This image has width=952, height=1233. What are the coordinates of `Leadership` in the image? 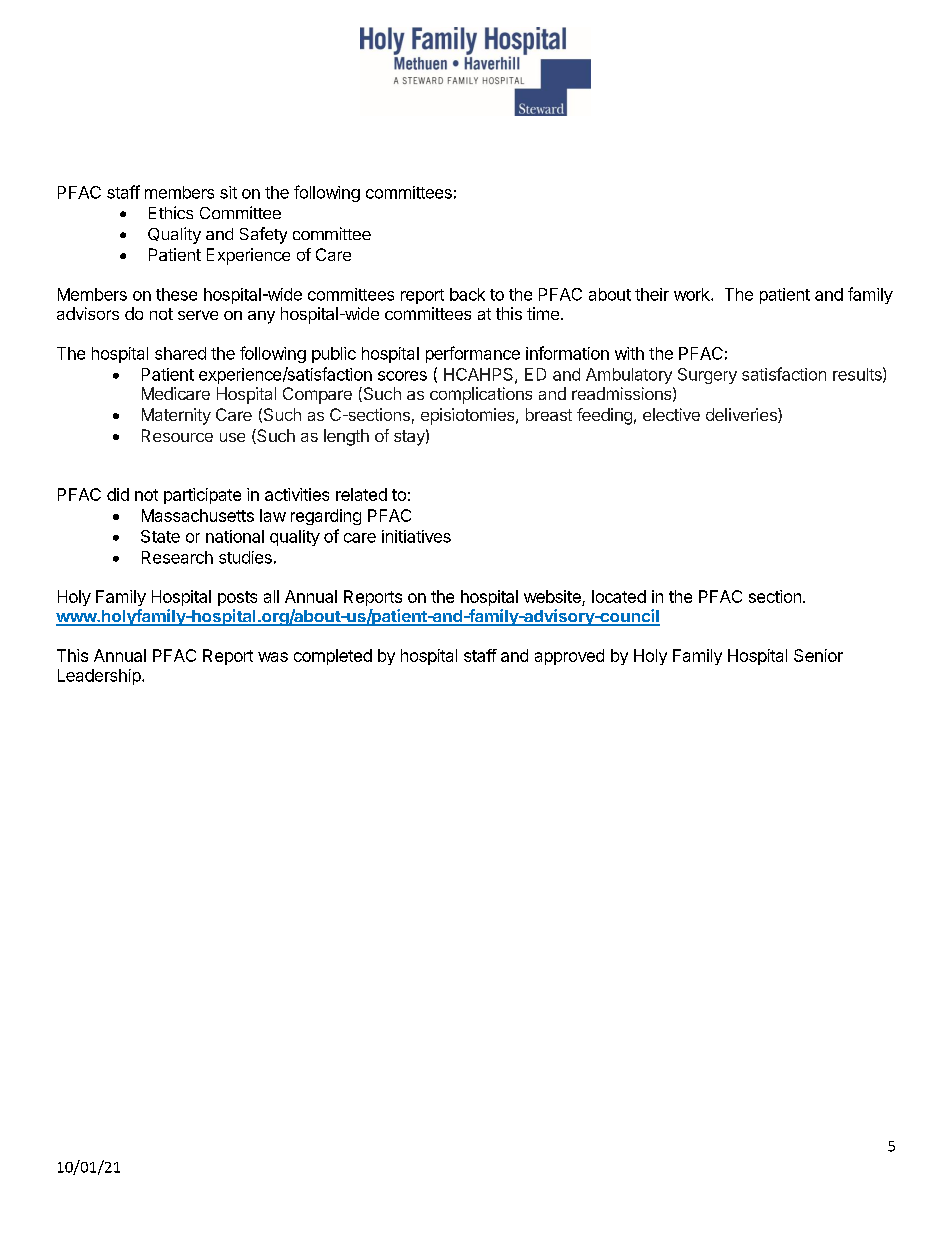 It's located at (100, 677).
